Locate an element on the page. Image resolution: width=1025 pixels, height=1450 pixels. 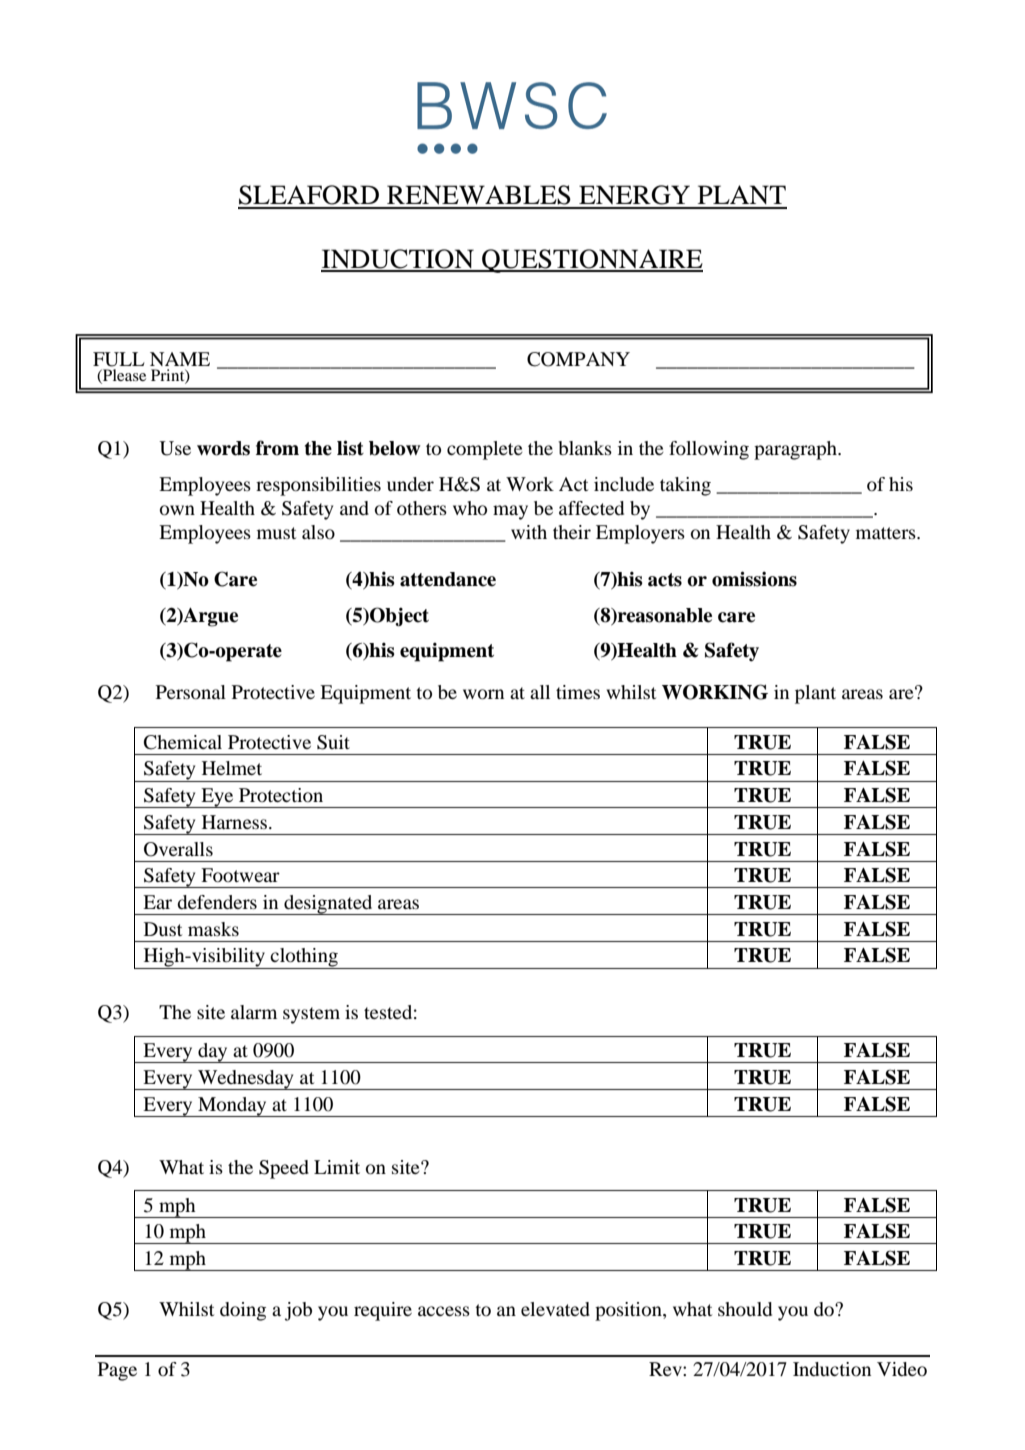
Limit is located at coordinates (337, 1167).
